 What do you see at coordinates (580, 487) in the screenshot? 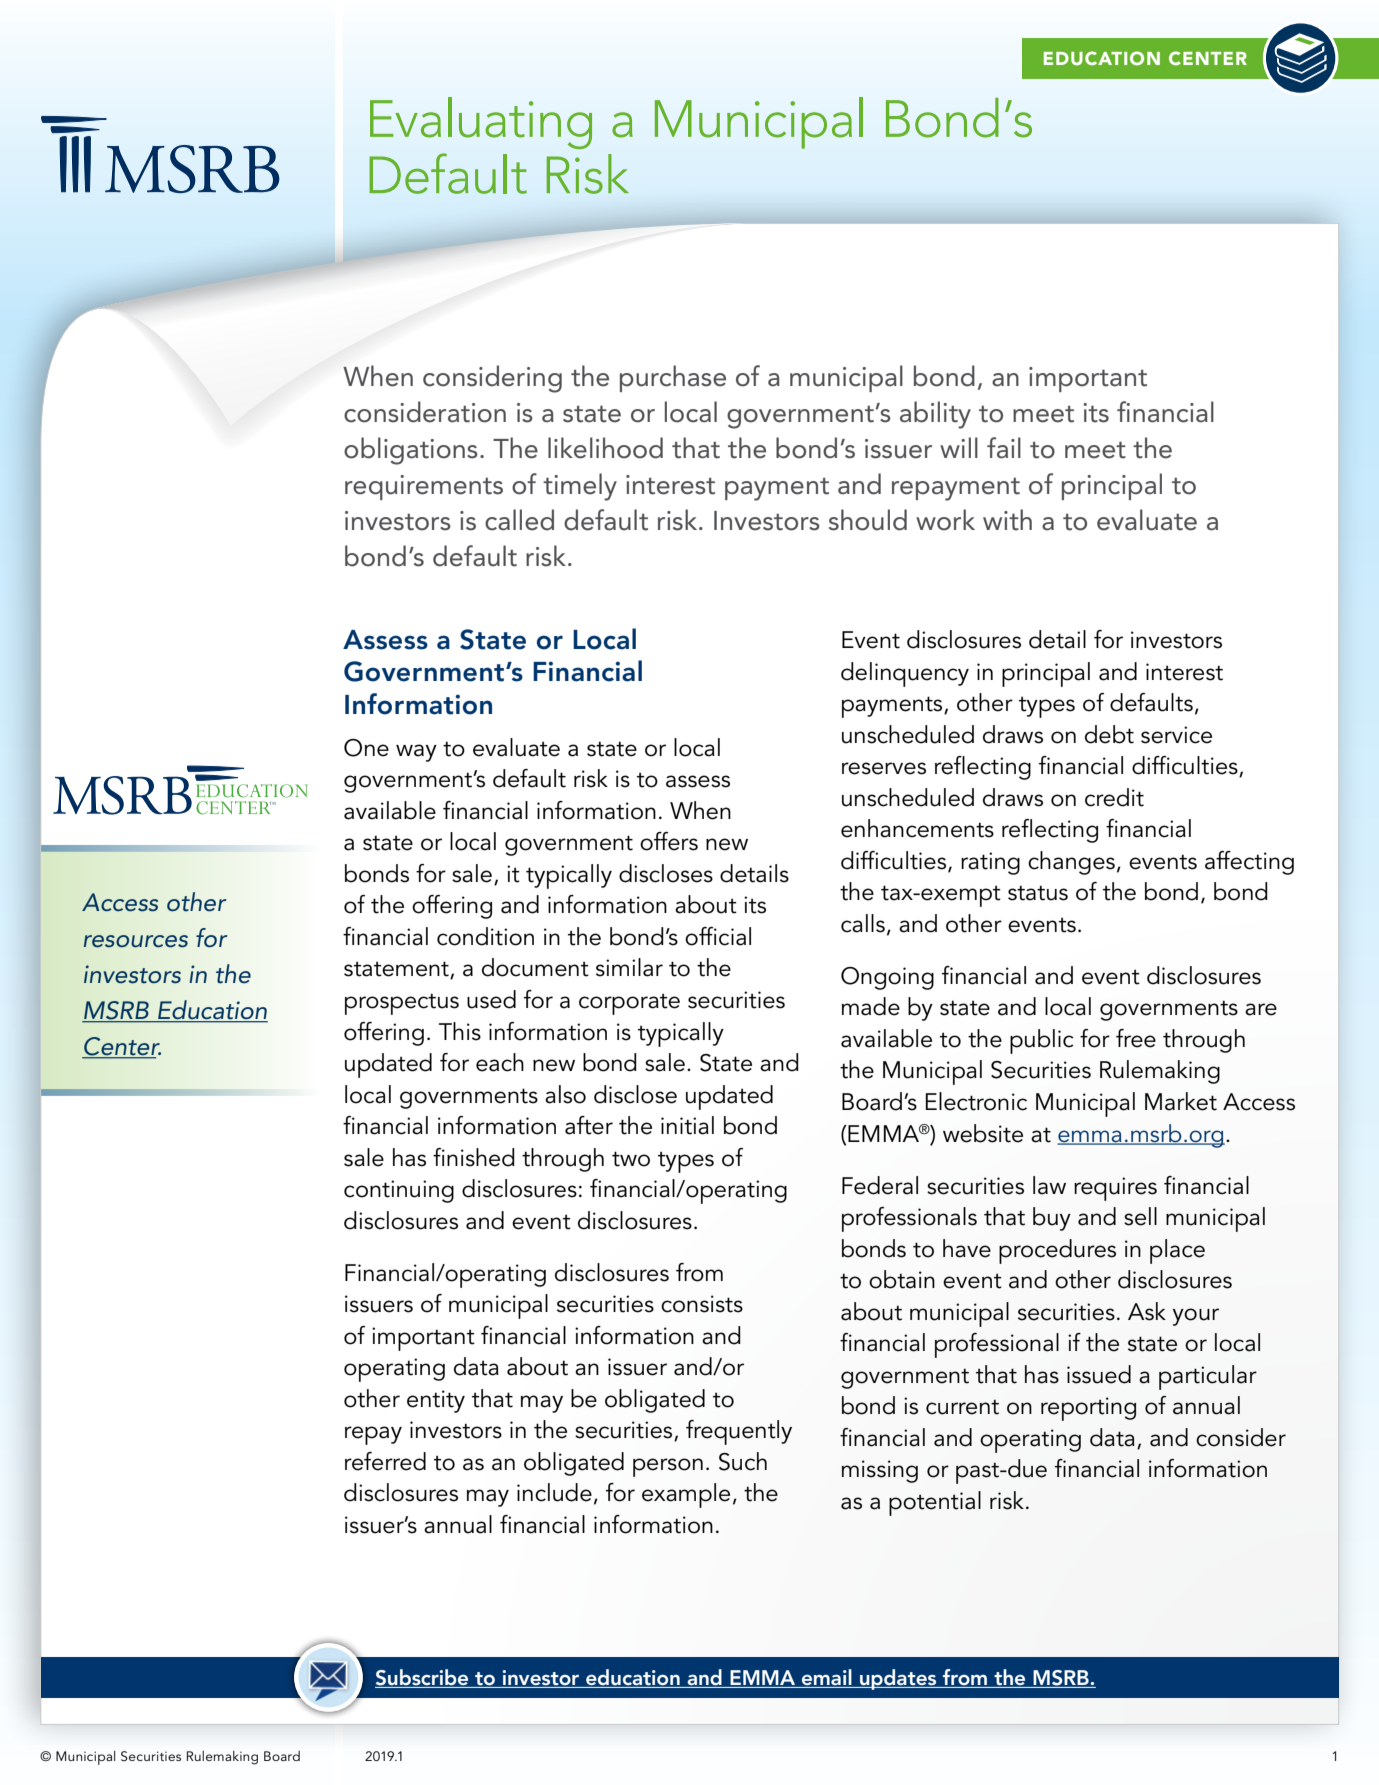
I see `timely` at bounding box center [580, 487].
